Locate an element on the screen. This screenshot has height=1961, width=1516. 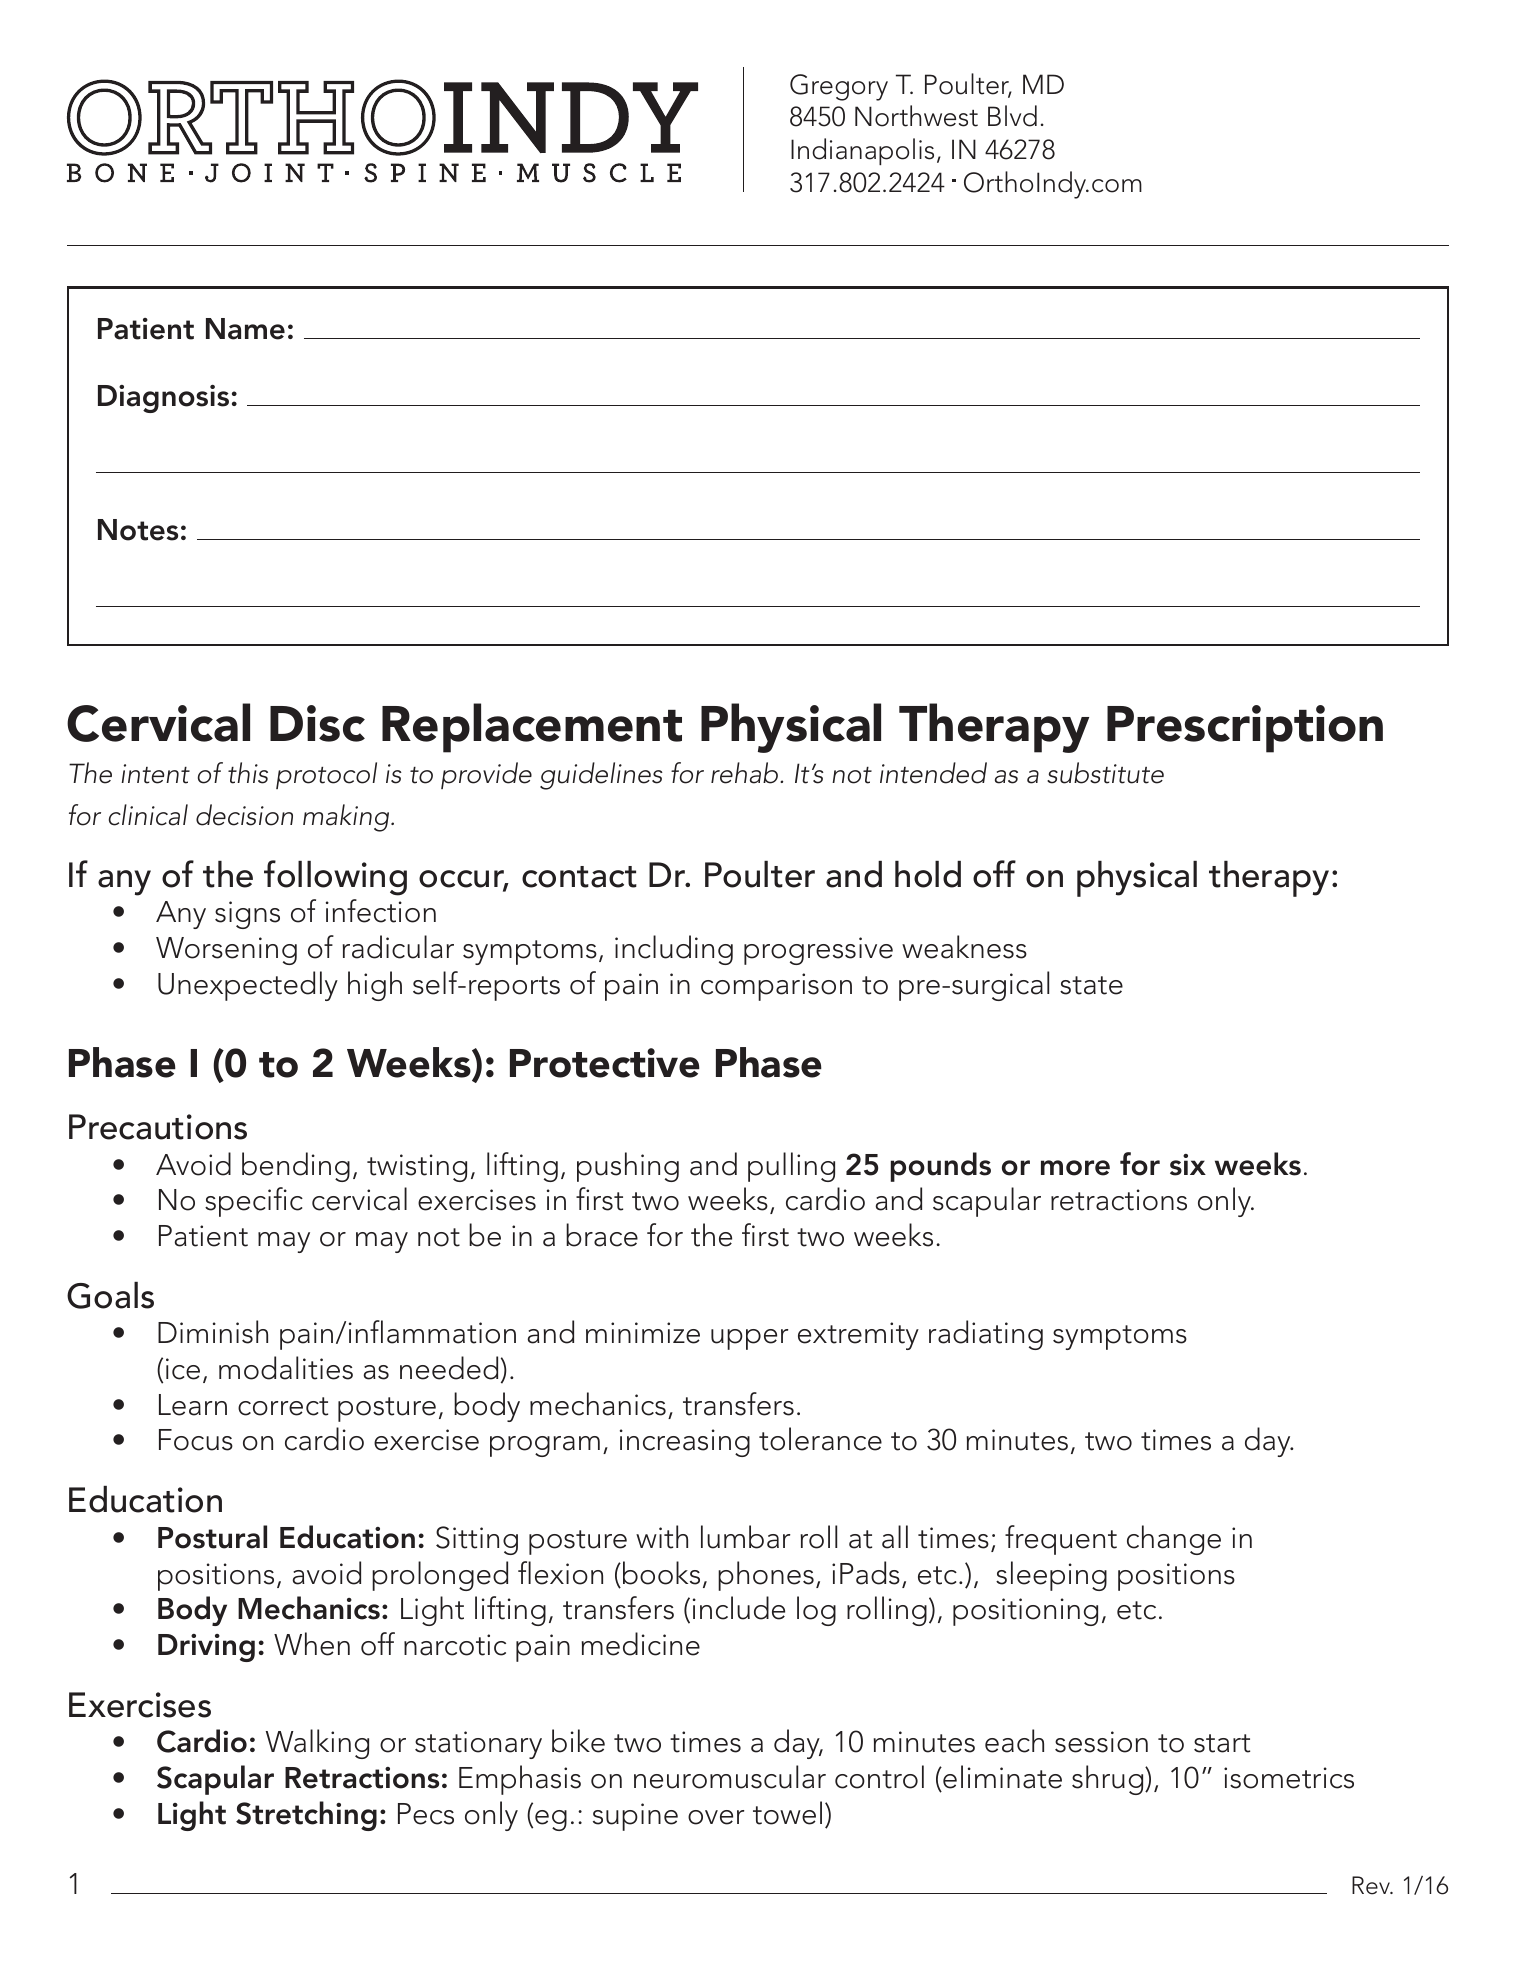
over is located at coordinates (716, 1817).
